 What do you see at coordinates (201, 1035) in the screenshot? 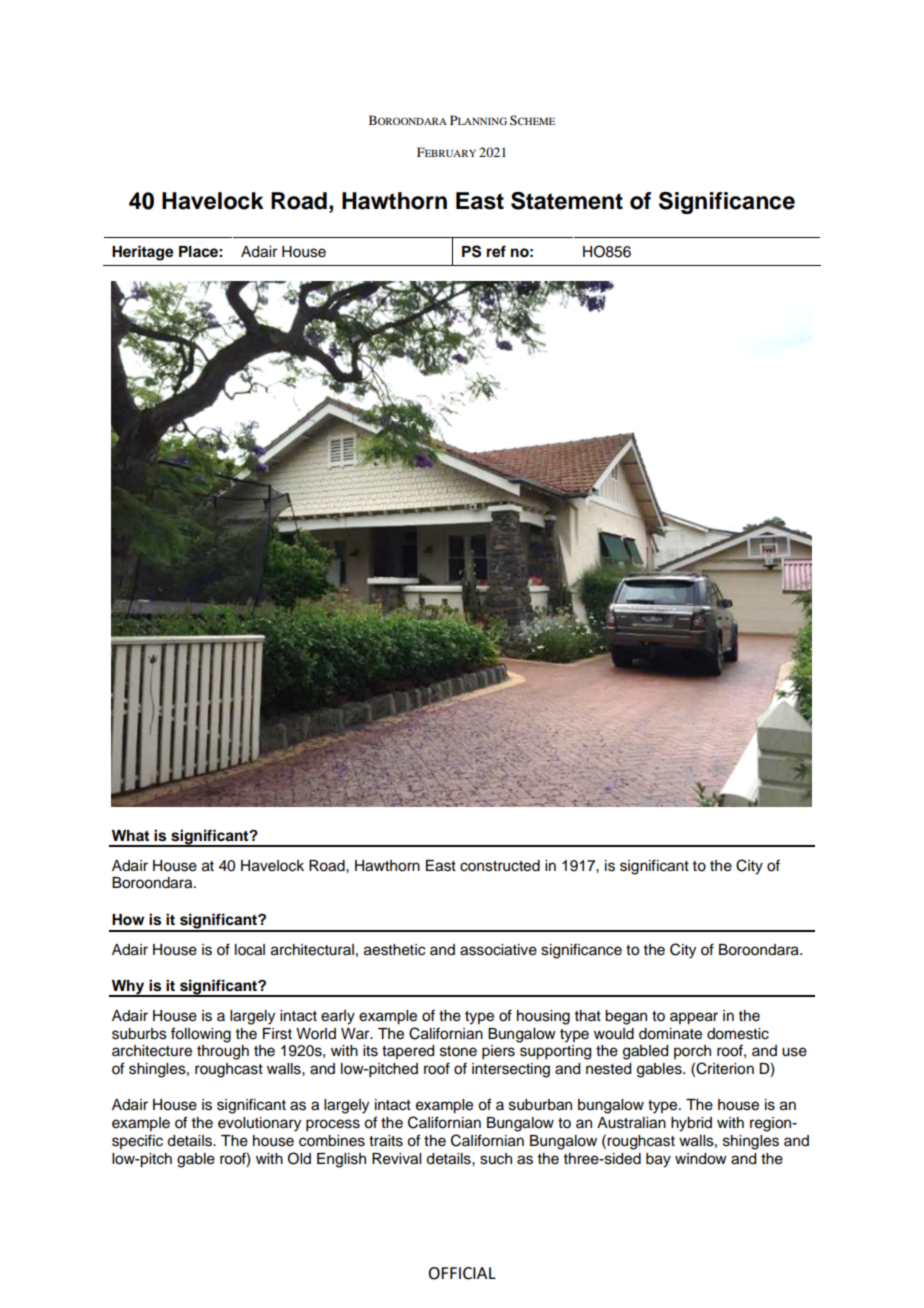
I see `following` at bounding box center [201, 1035].
